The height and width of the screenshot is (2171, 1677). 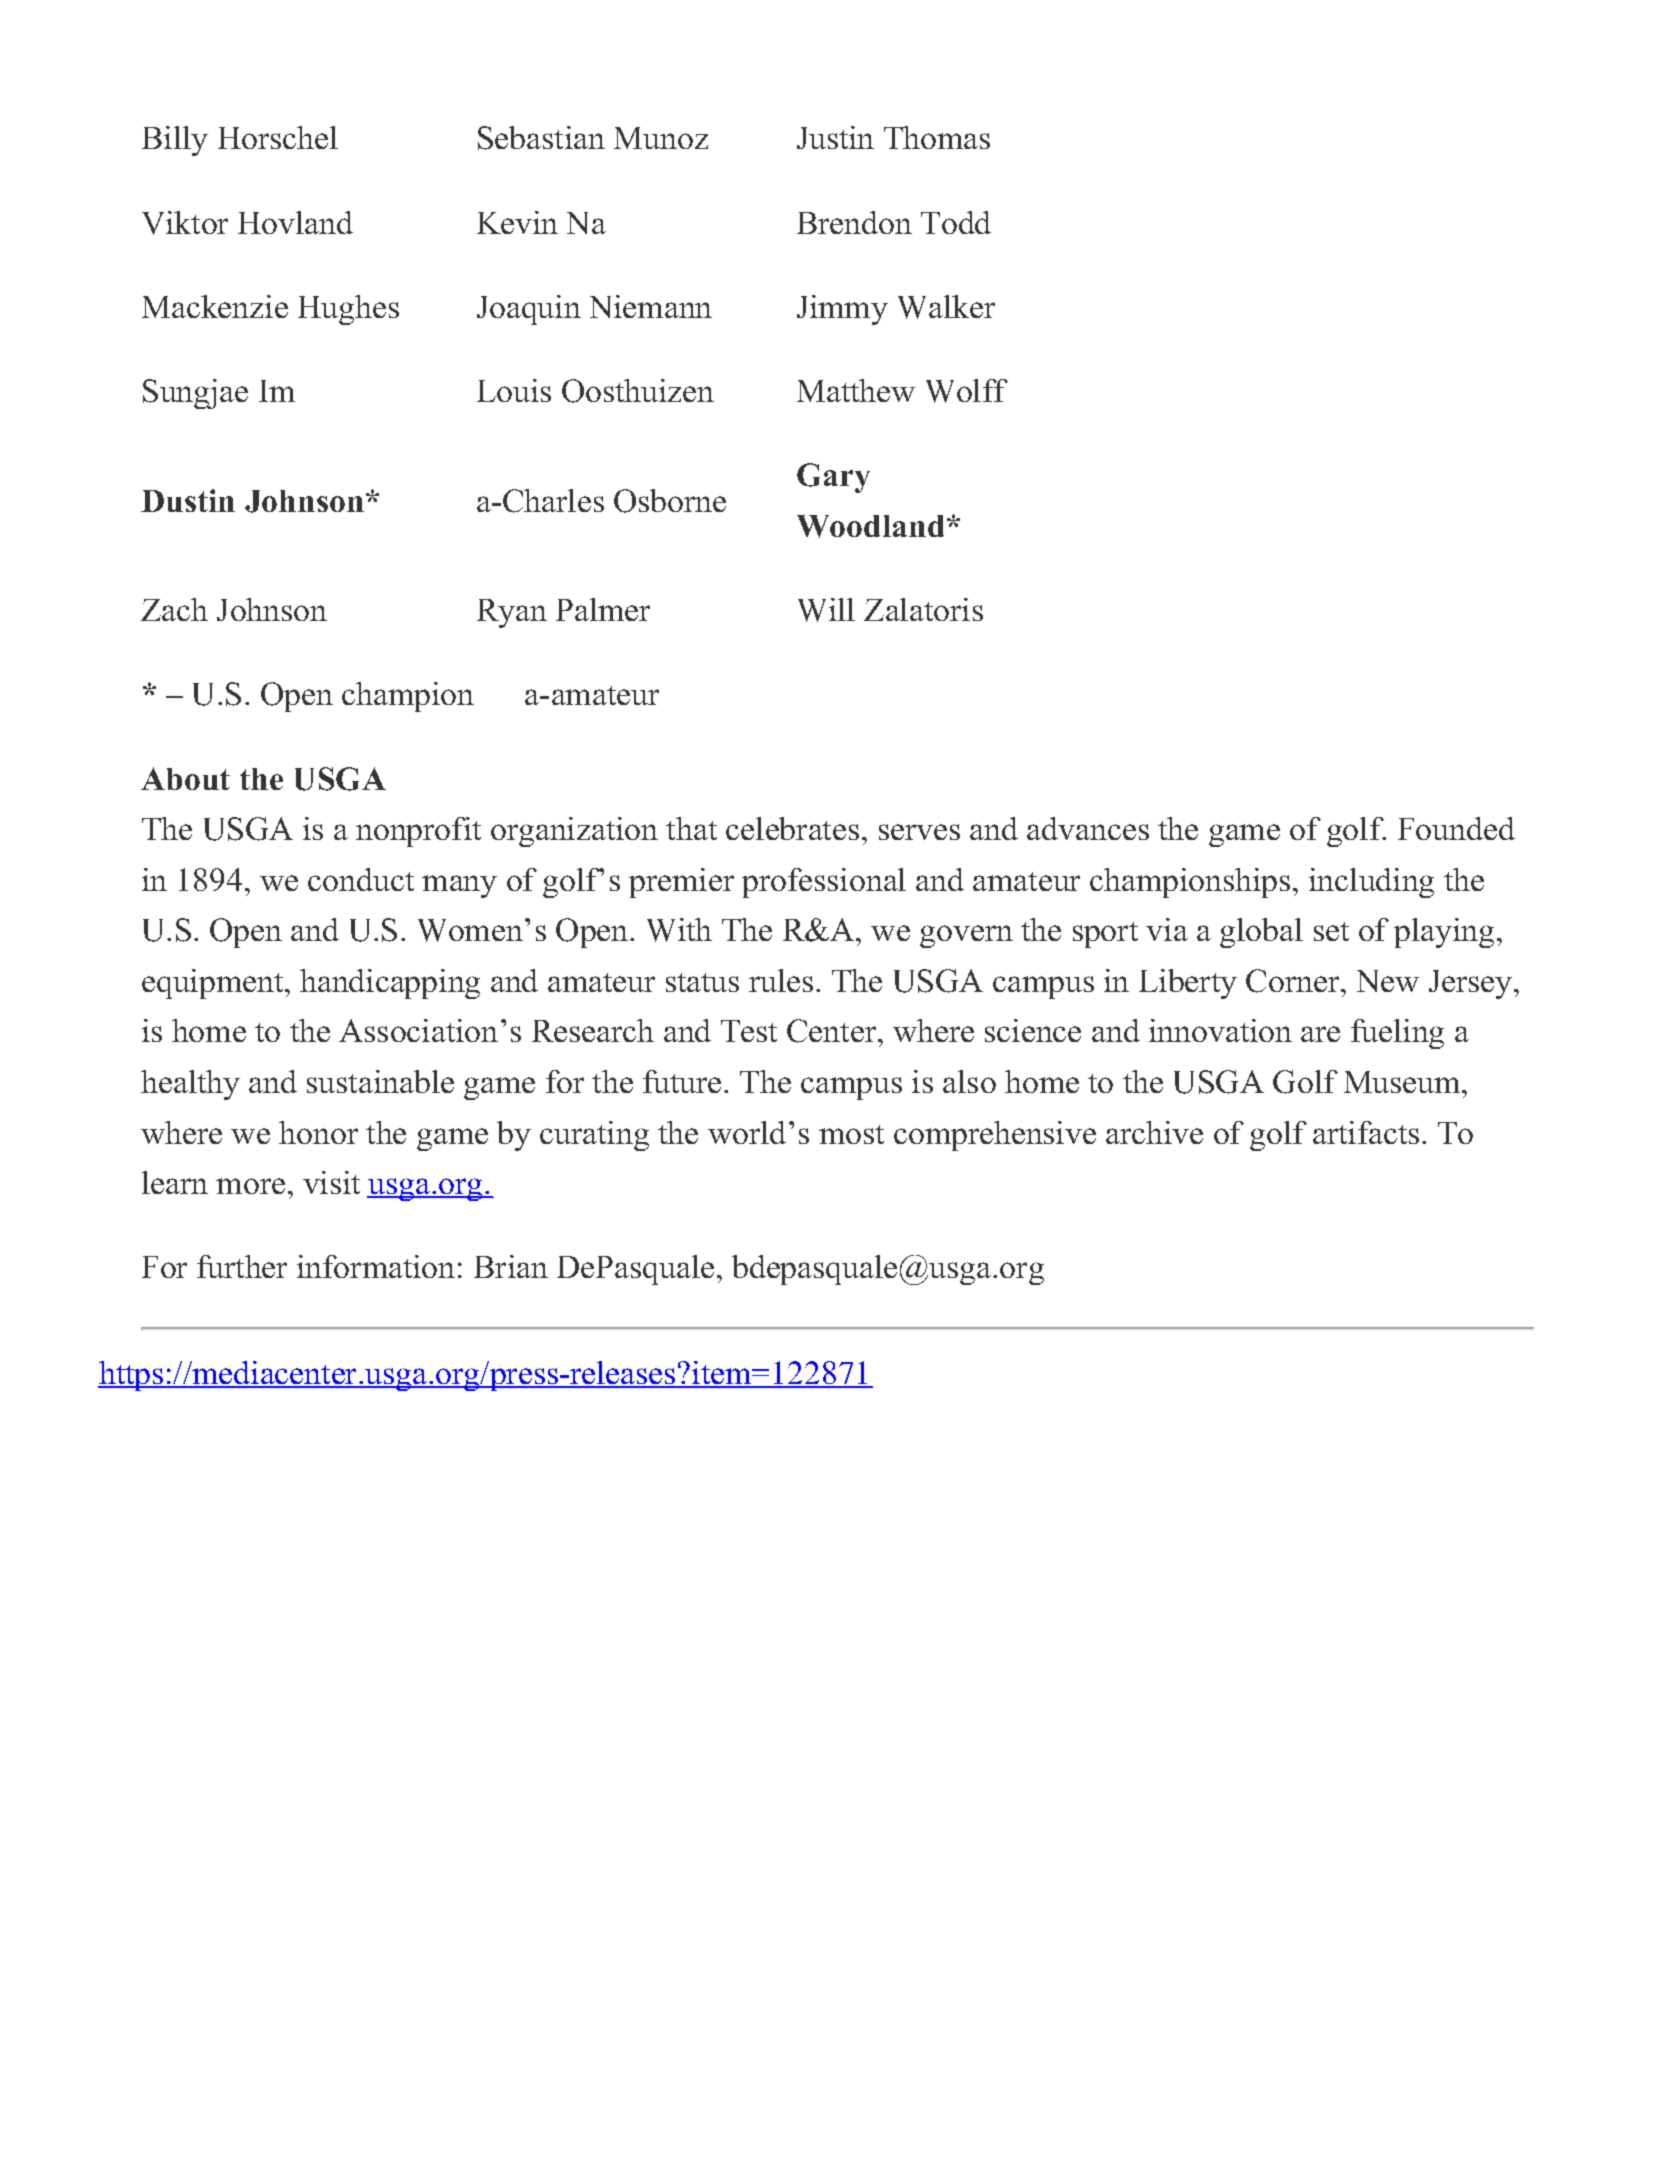 I want to click on information, so click(x=376, y=1266).
